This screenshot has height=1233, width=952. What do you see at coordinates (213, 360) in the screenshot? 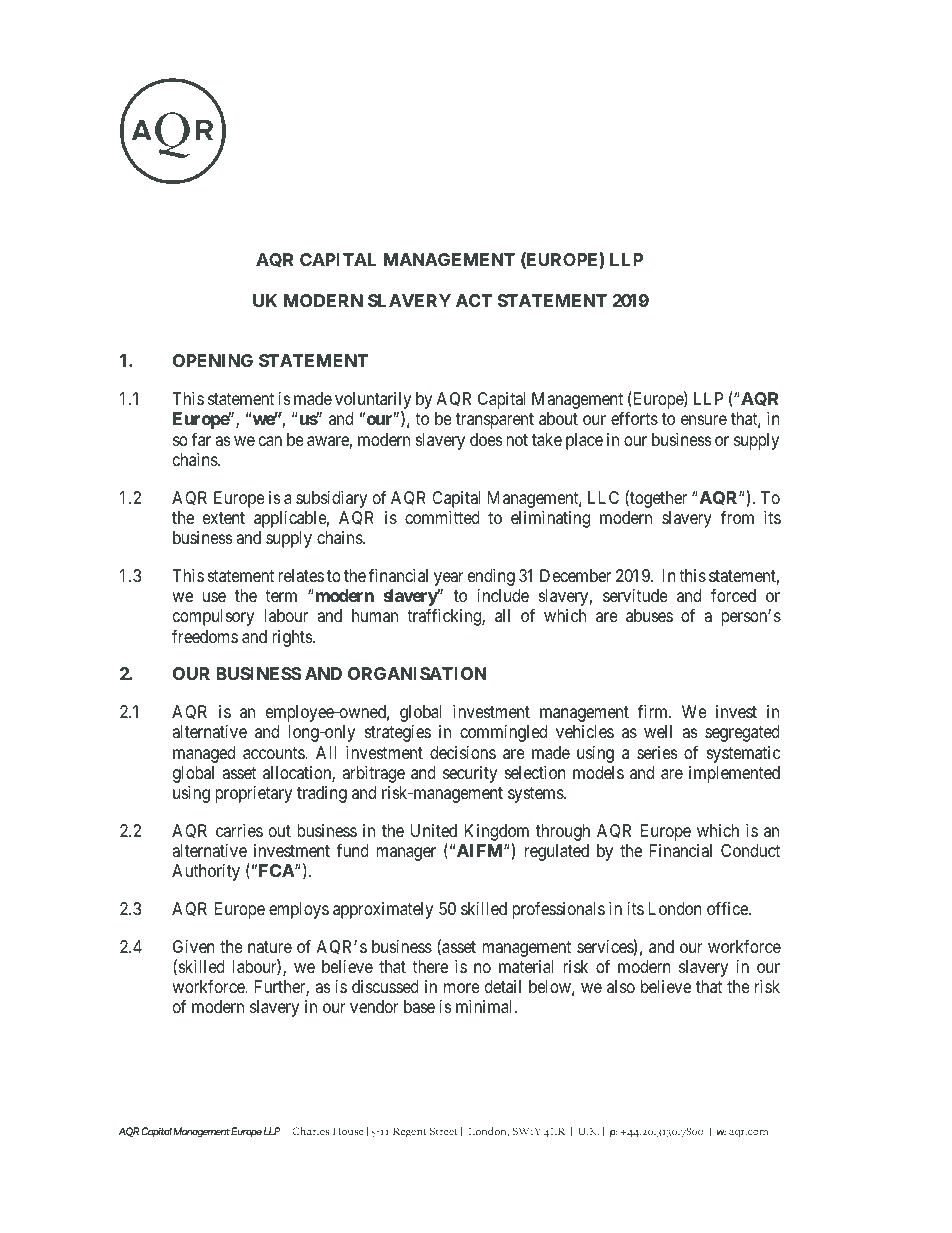
I see `OPENING` at bounding box center [213, 360].
